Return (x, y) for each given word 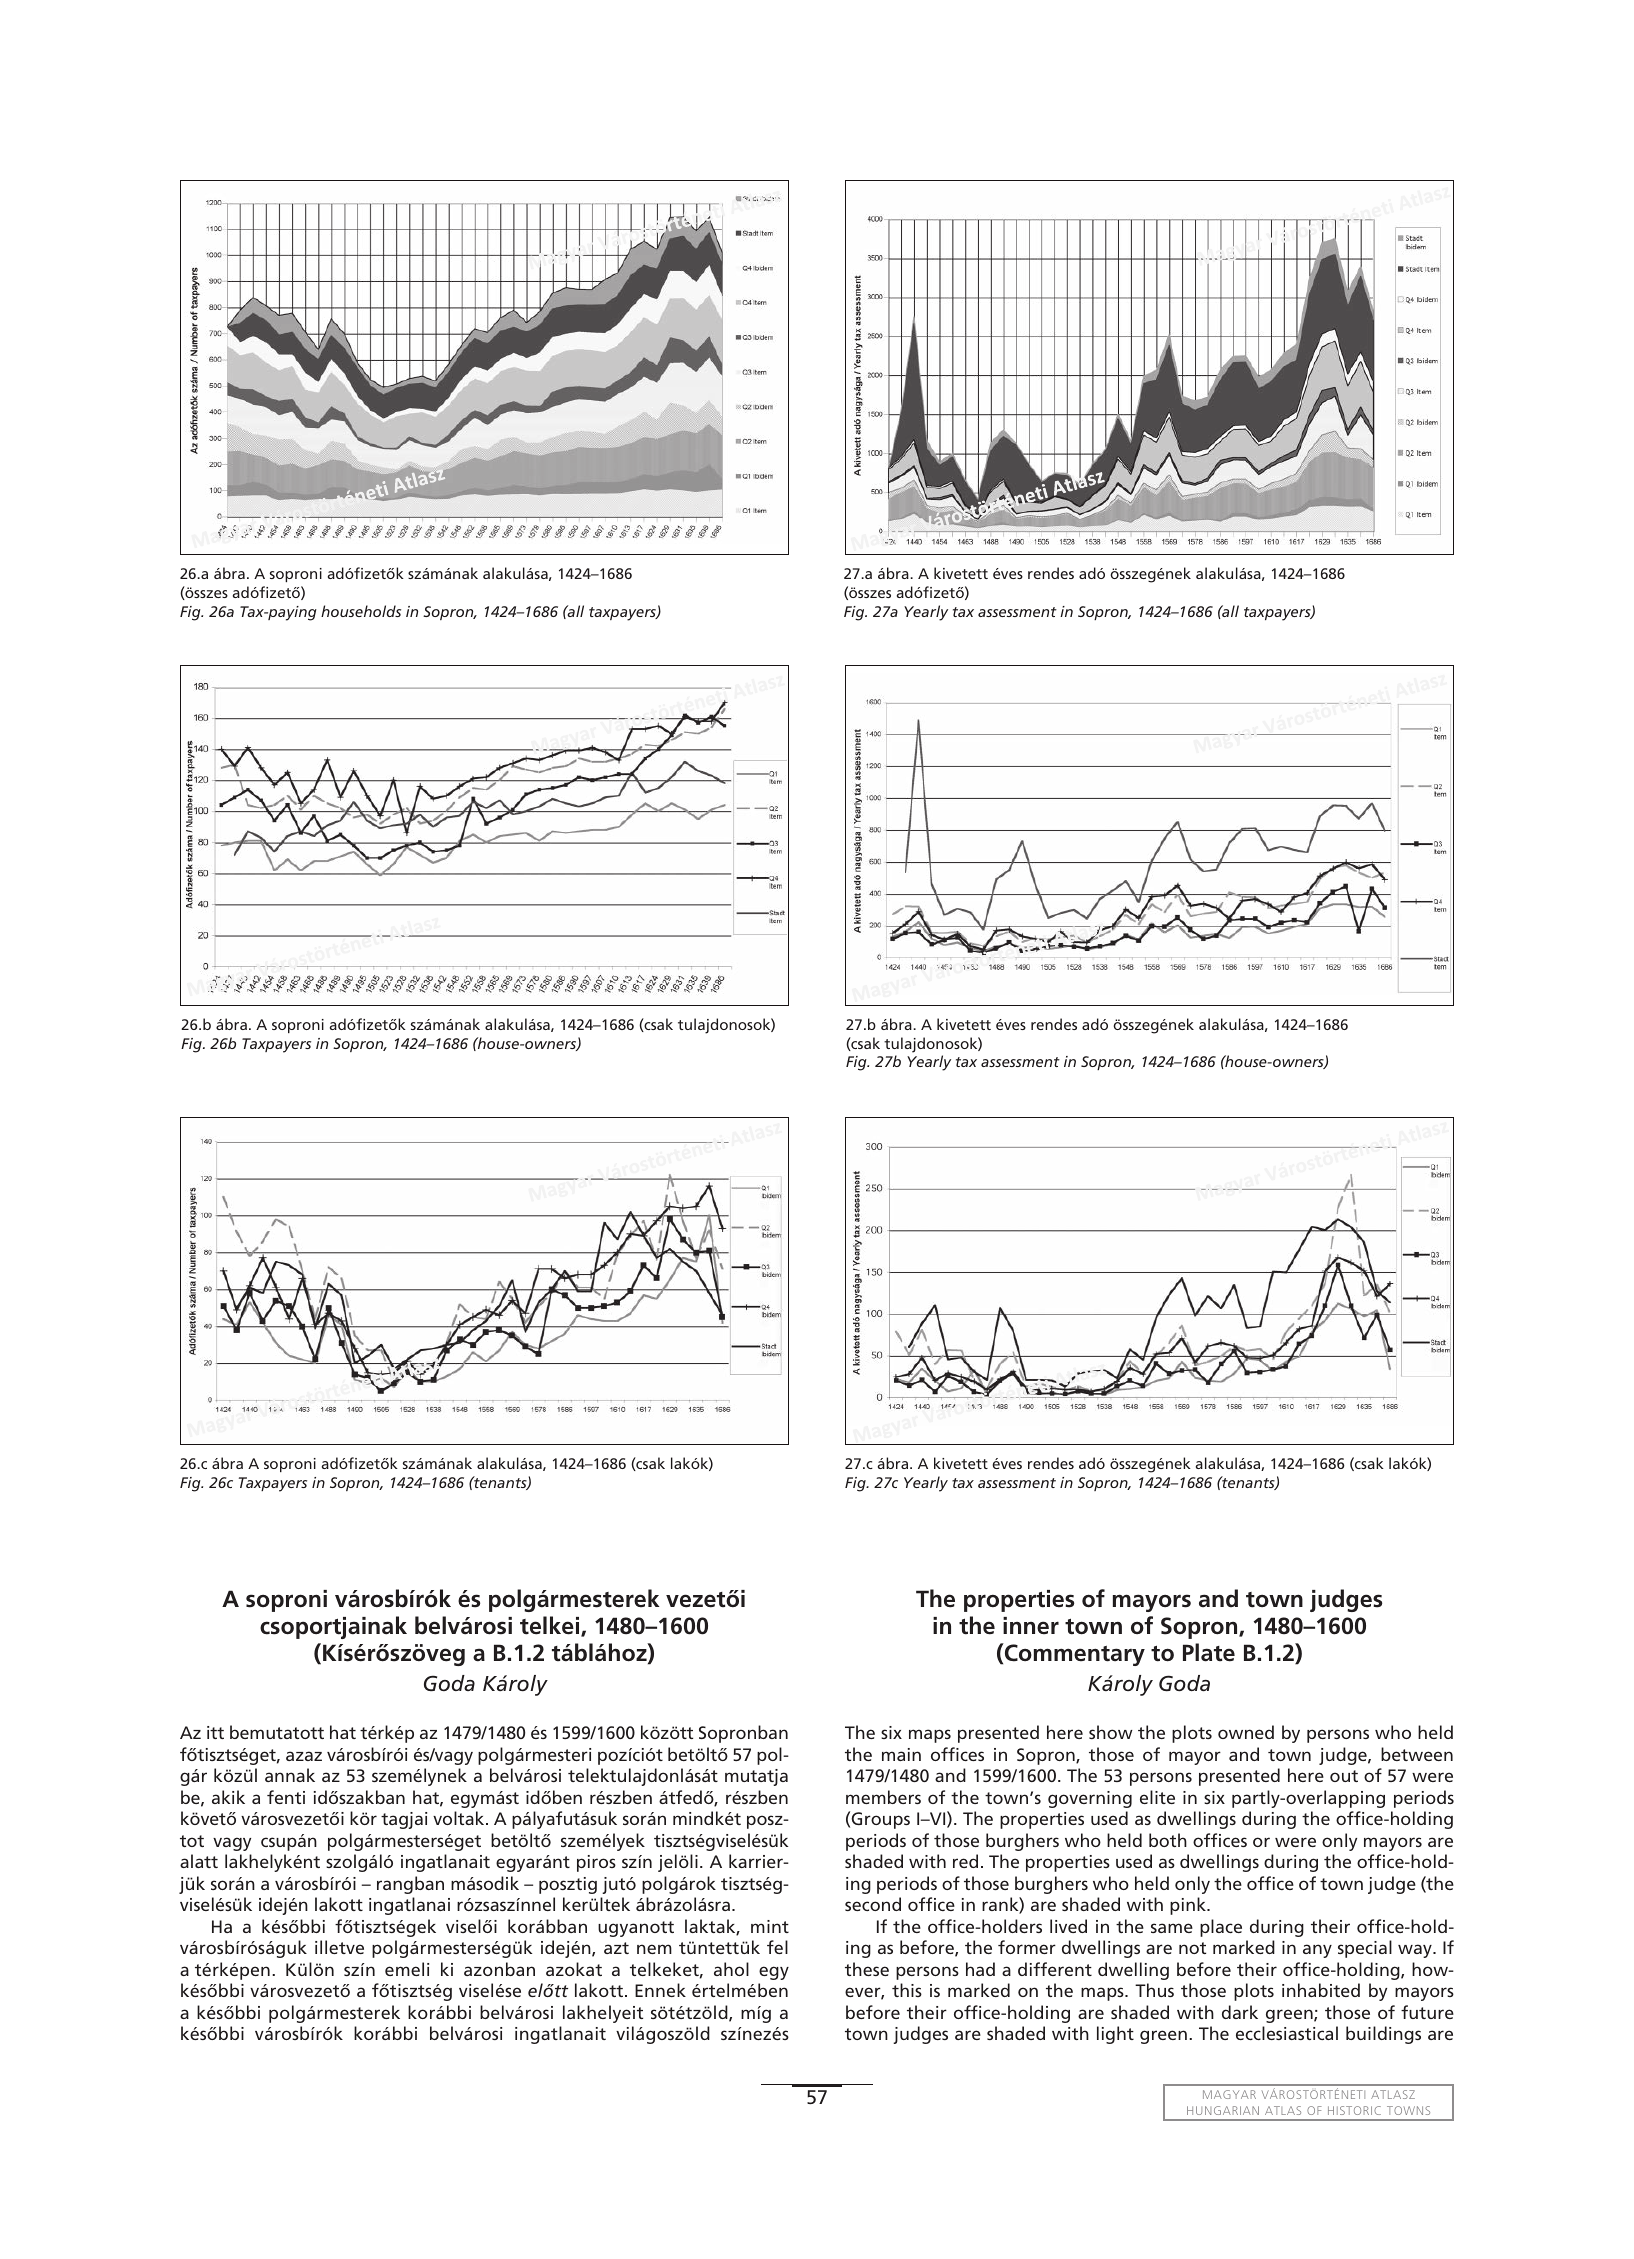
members (883, 1797)
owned (1246, 1732)
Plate (1209, 1652)
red (965, 1861)
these (867, 1969)
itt (215, 1732)
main (901, 1754)
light (1115, 2035)
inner (1031, 1626)
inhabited (1321, 1990)
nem (654, 1949)
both (1168, 1840)
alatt (199, 1861)
